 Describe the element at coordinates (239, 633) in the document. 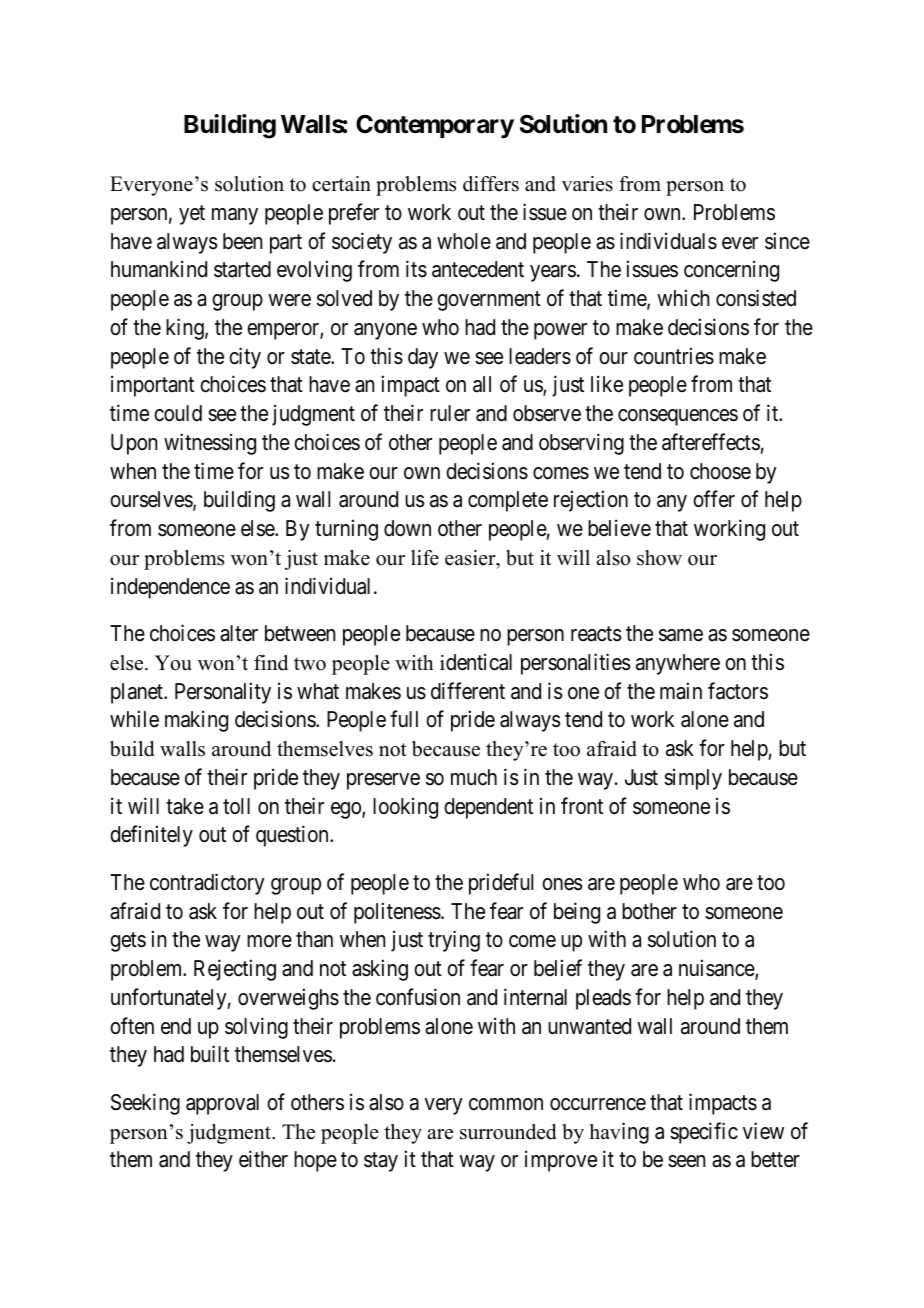

I see `alter` at that location.
